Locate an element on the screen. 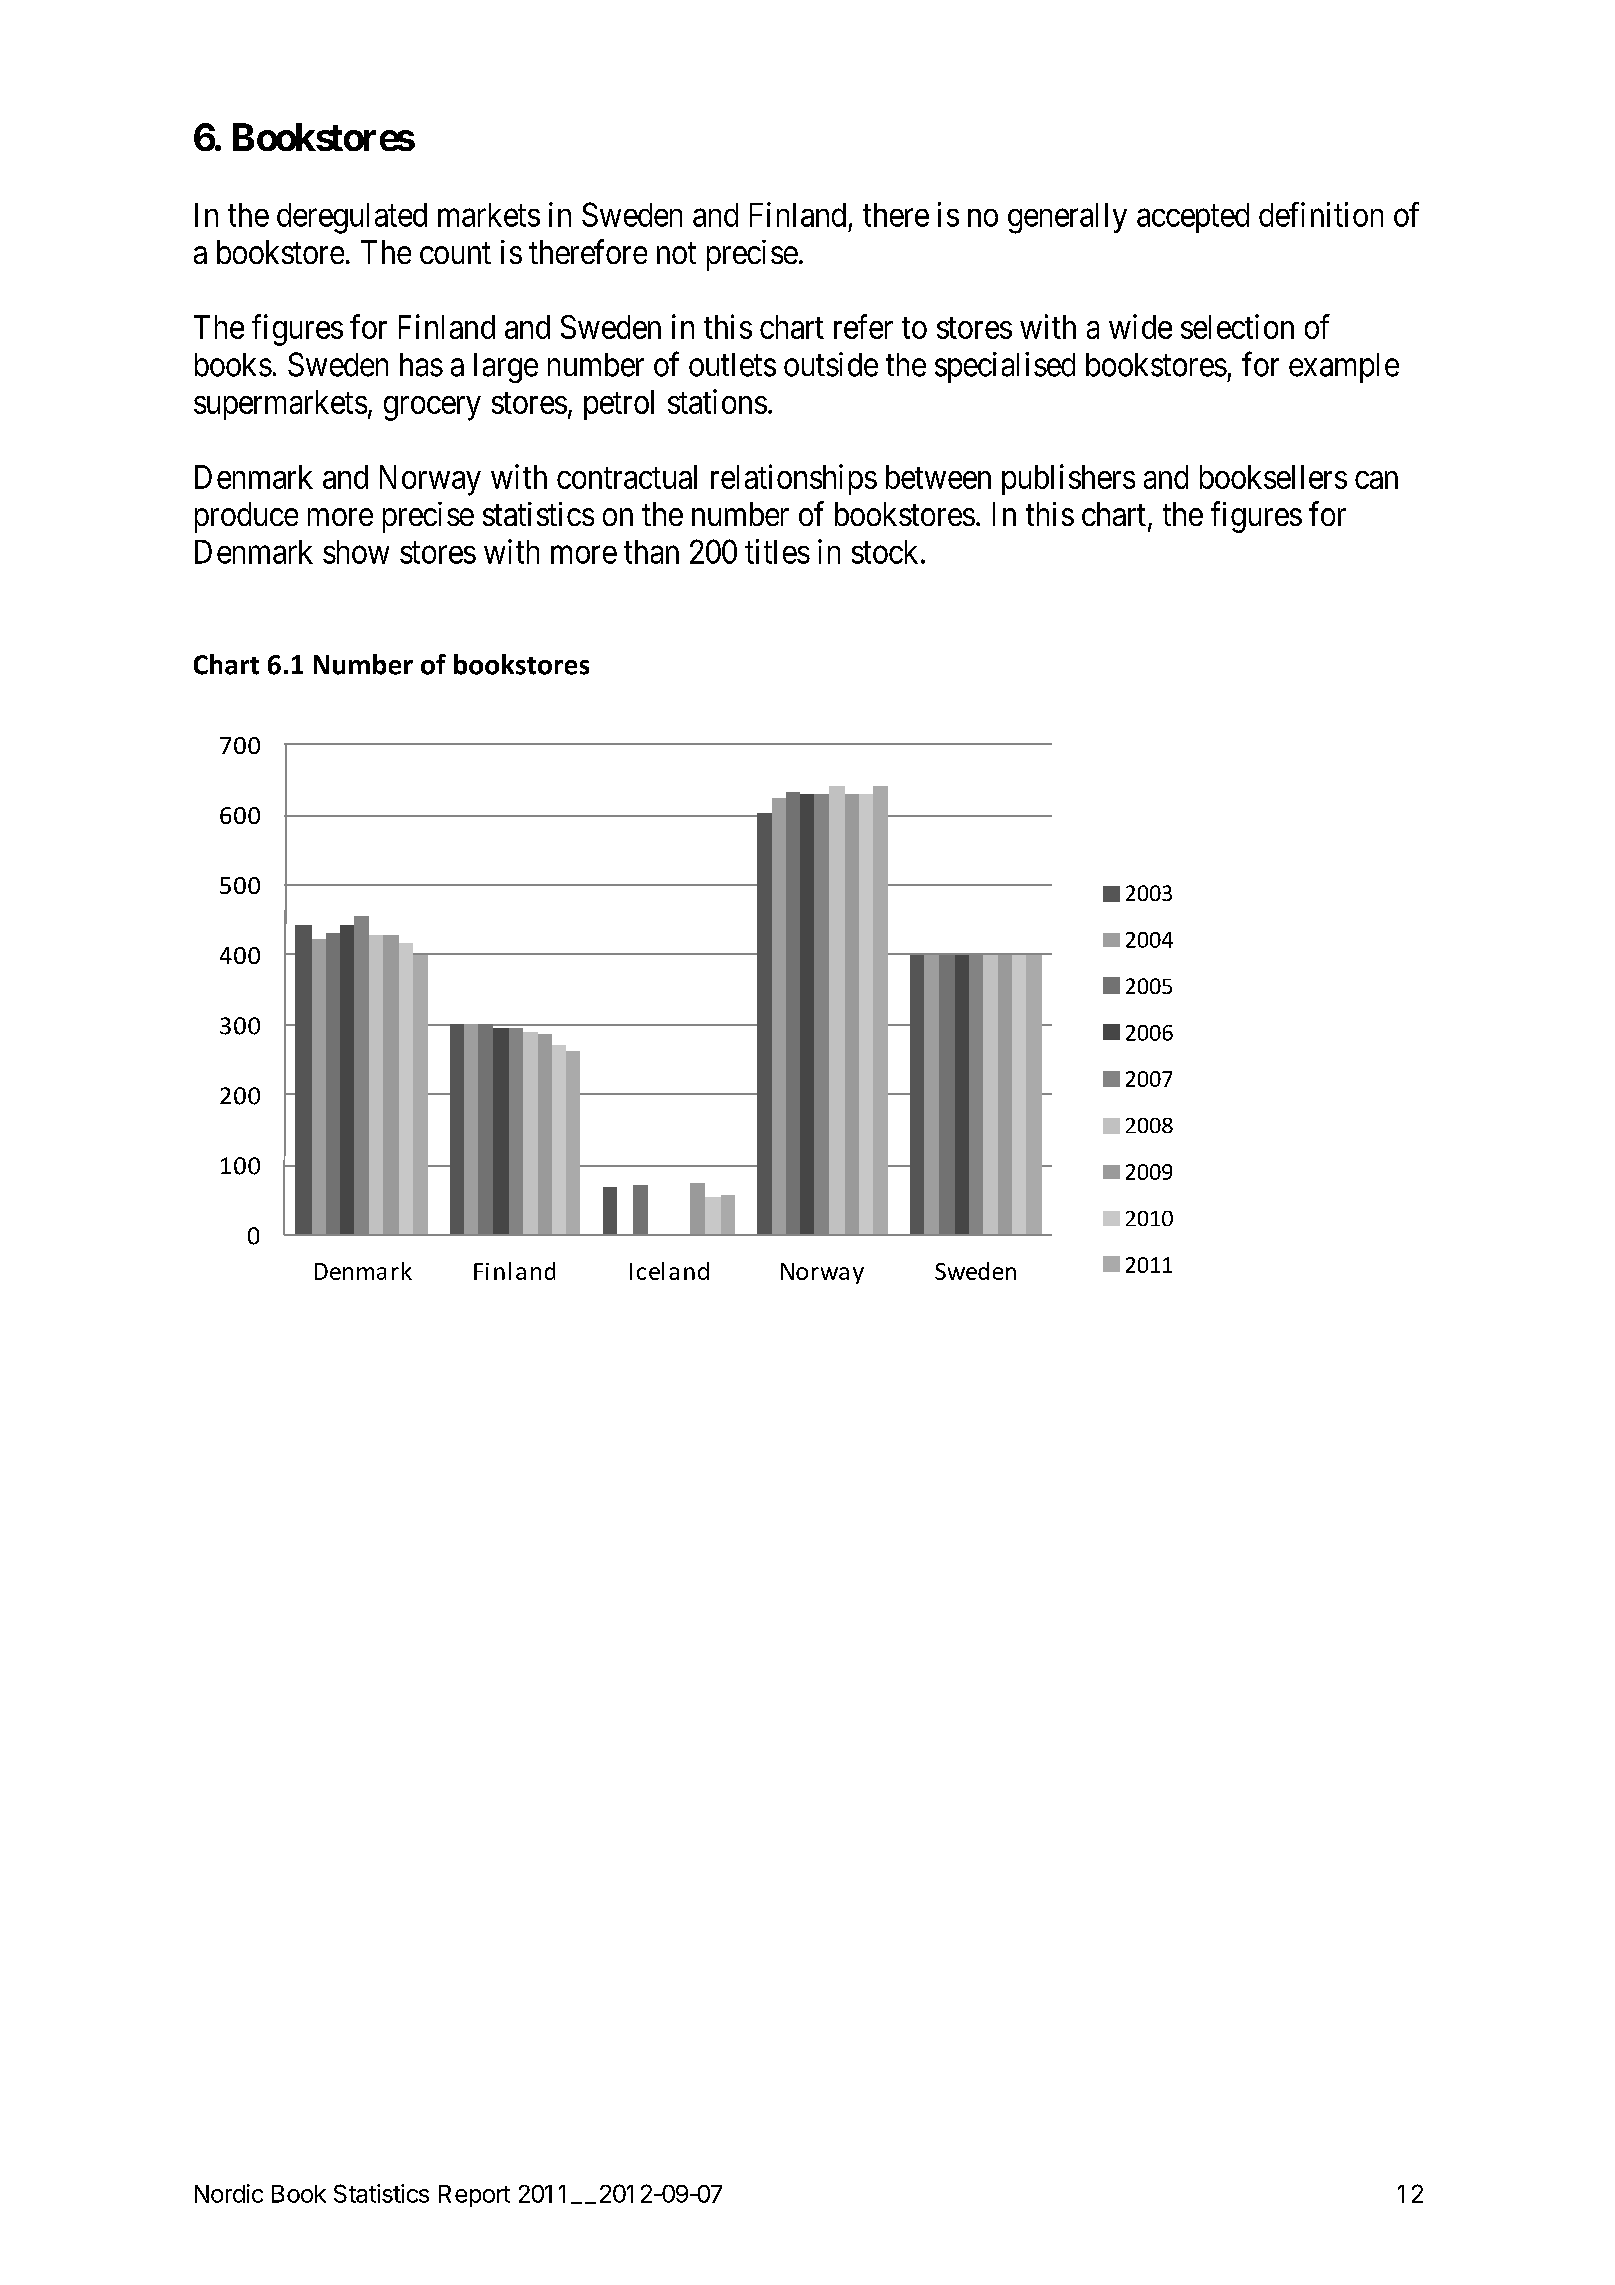 This screenshot has width=1615, height=2285. Nordic is located at coordinates (229, 2193).
